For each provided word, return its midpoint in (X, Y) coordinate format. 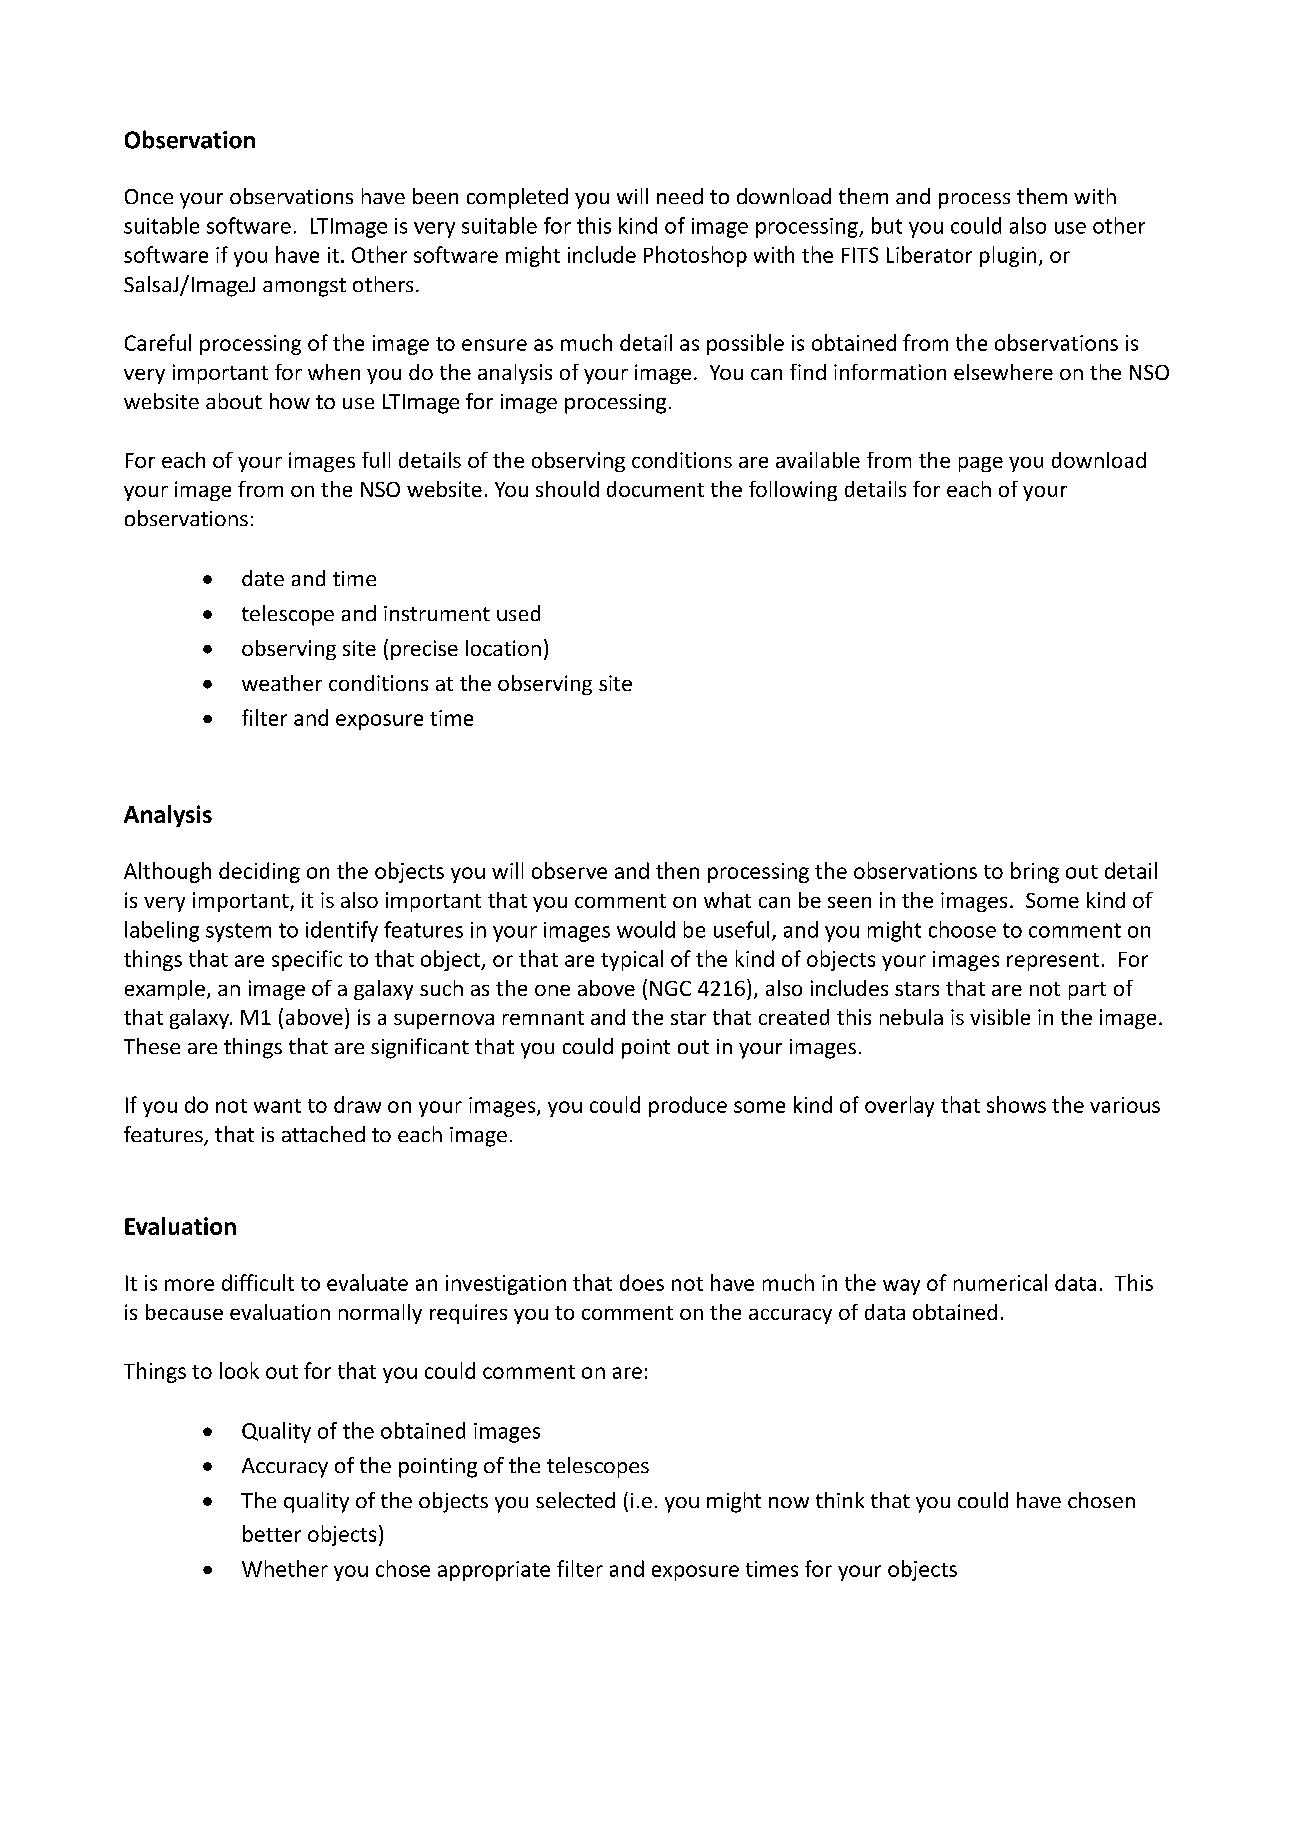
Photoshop (695, 256)
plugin (1008, 256)
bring (1035, 872)
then (677, 870)
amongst (304, 287)
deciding (259, 872)
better (272, 1533)
